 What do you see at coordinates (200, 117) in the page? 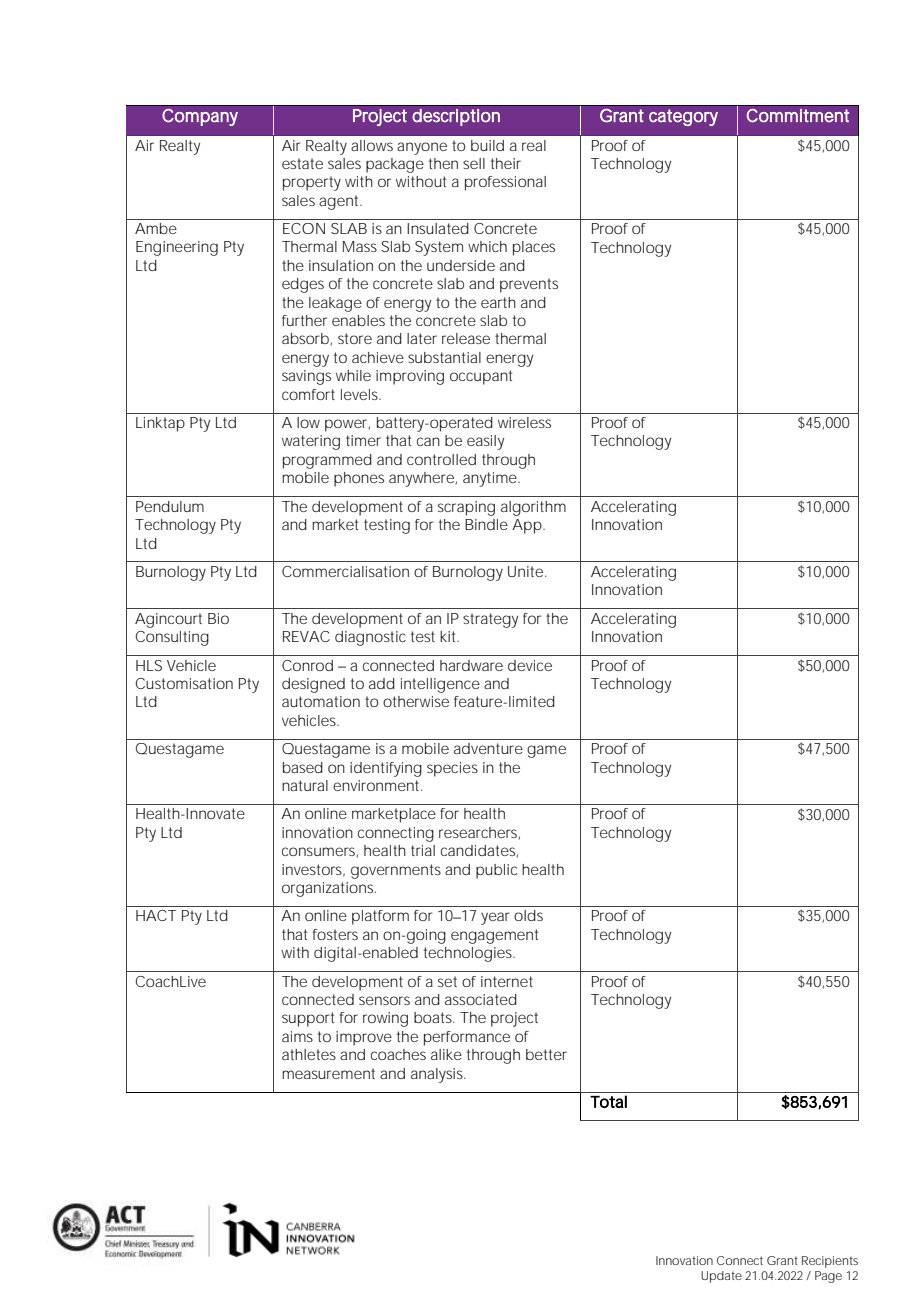
I see `Company` at bounding box center [200, 117].
